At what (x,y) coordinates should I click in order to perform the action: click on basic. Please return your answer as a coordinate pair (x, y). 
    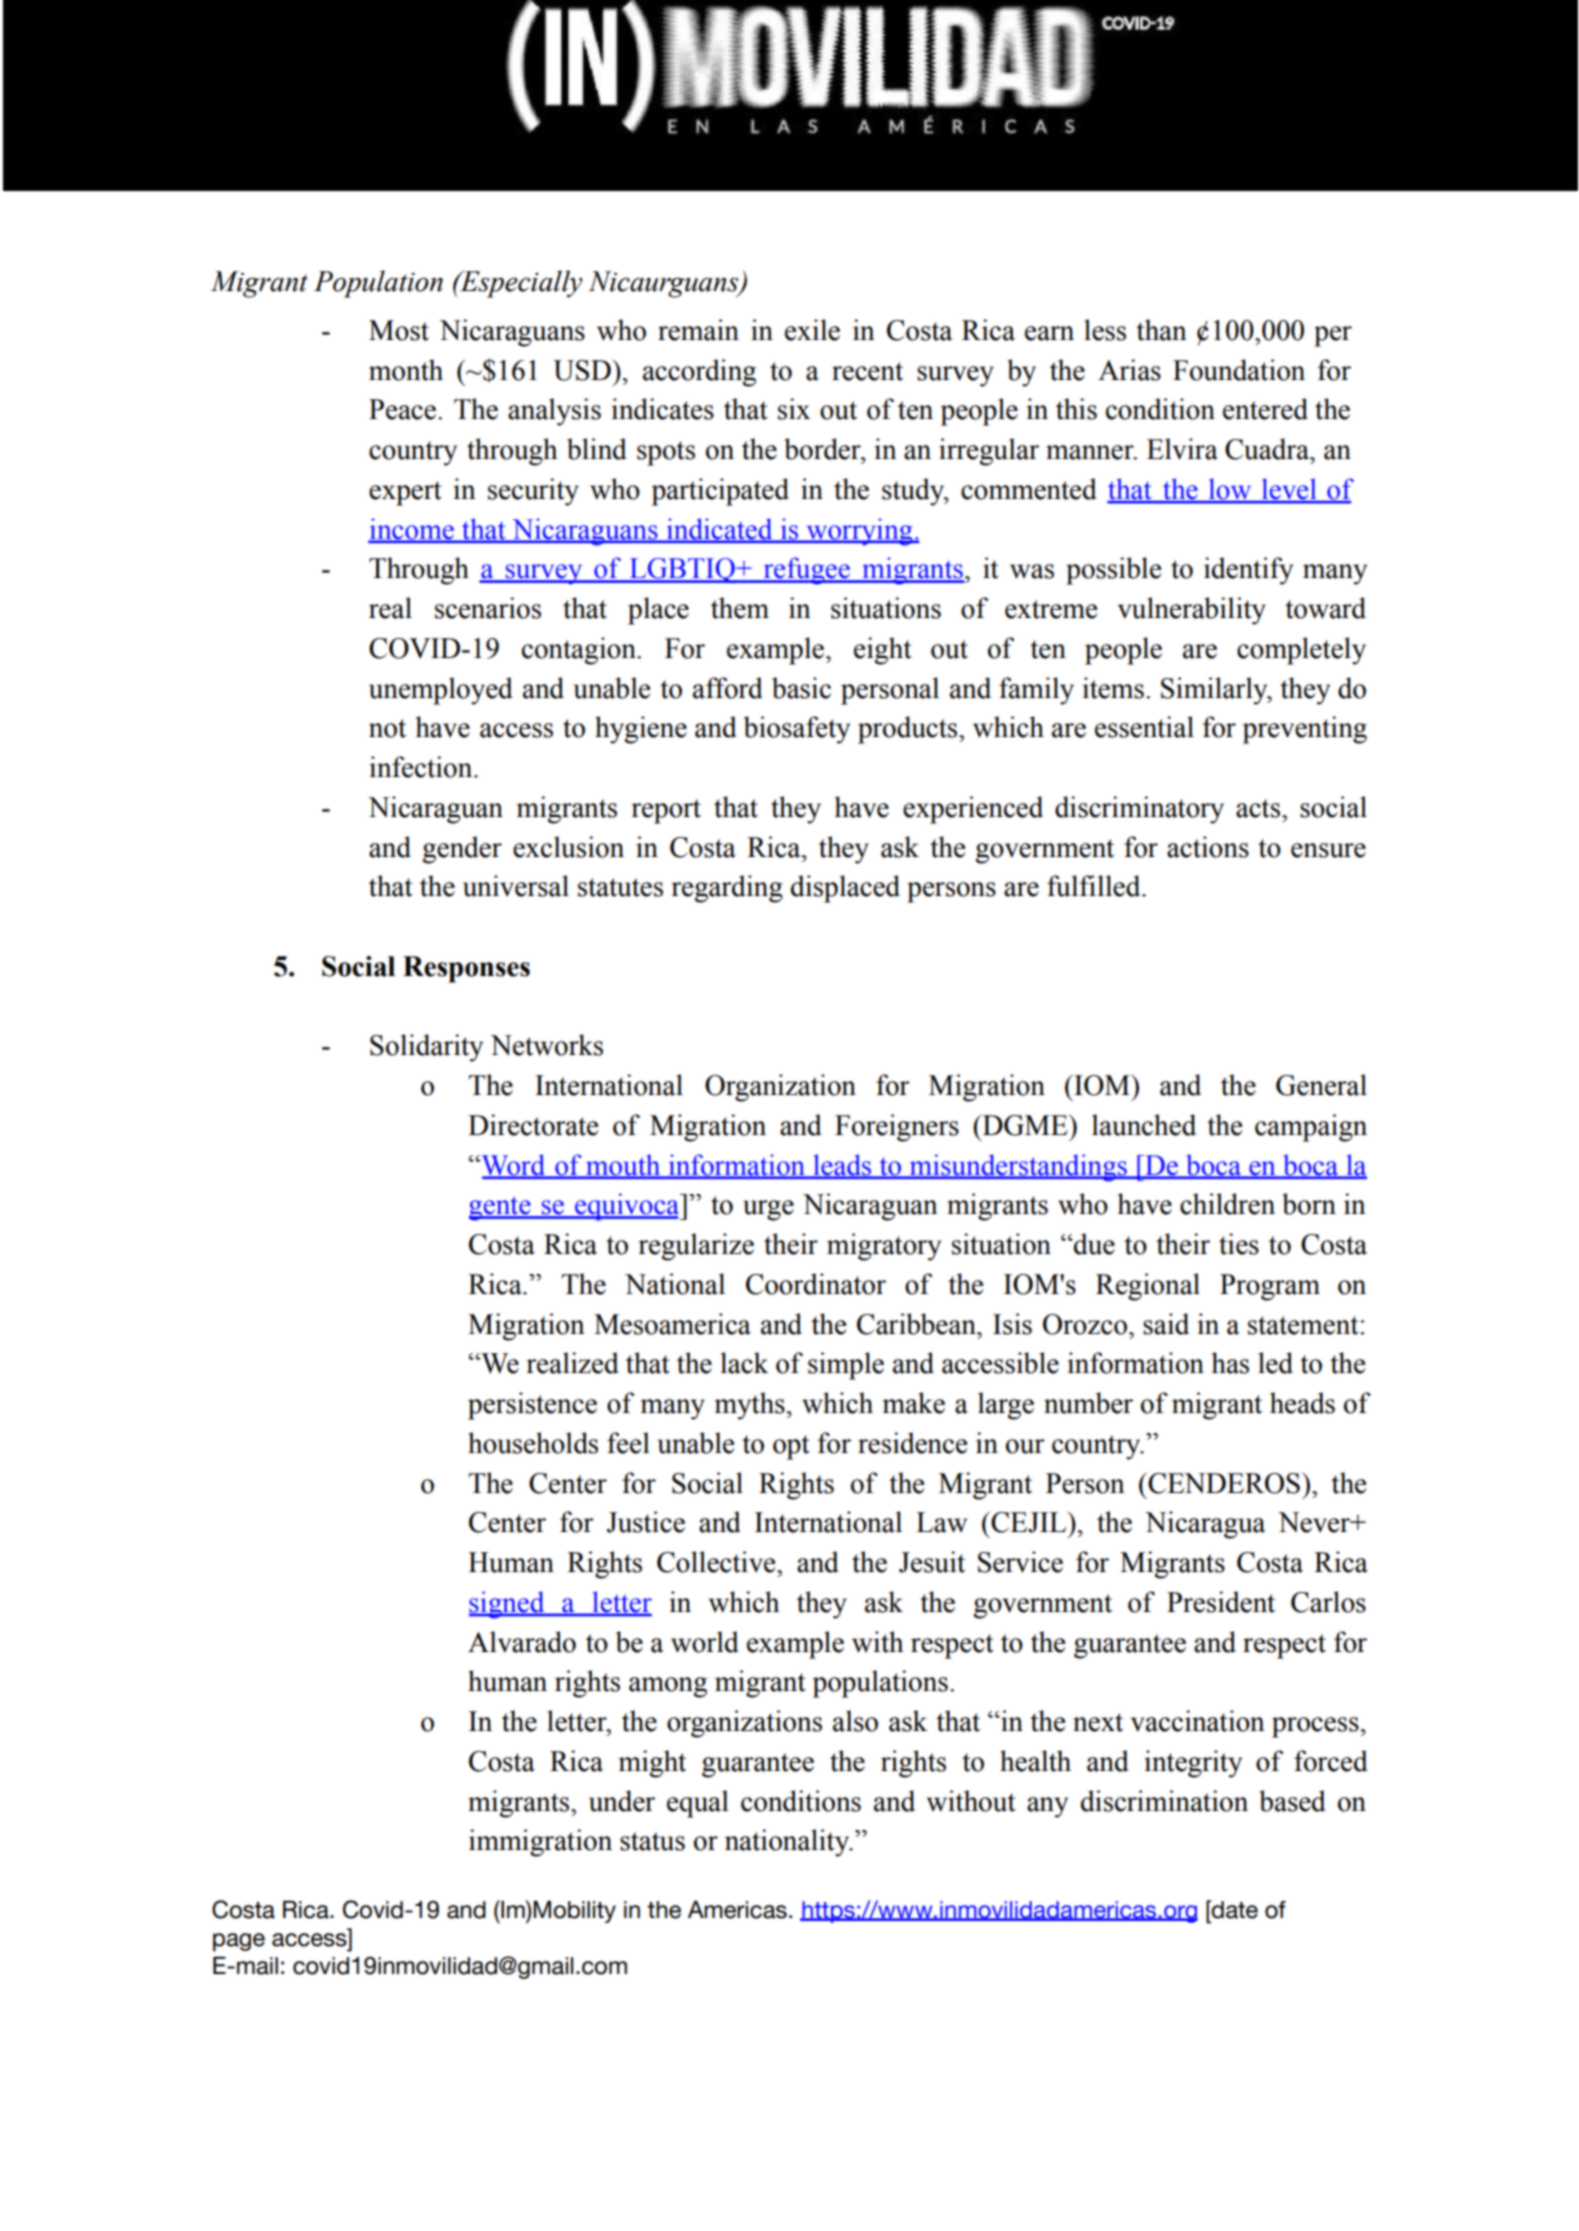
    Looking at the image, I should click on (801, 688).
